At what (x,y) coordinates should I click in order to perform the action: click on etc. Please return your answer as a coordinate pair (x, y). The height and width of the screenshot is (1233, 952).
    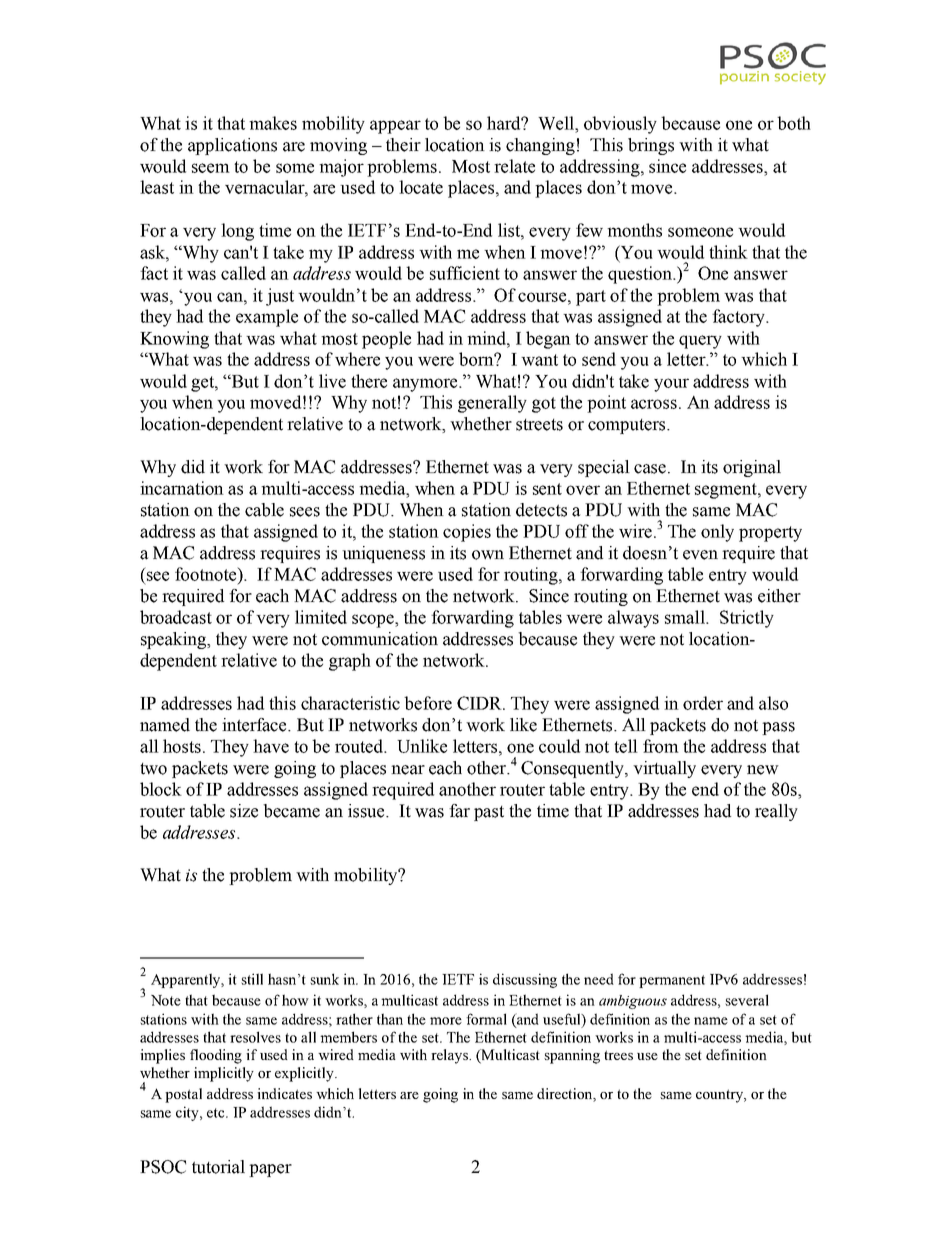
    Looking at the image, I should click on (217, 1113).
